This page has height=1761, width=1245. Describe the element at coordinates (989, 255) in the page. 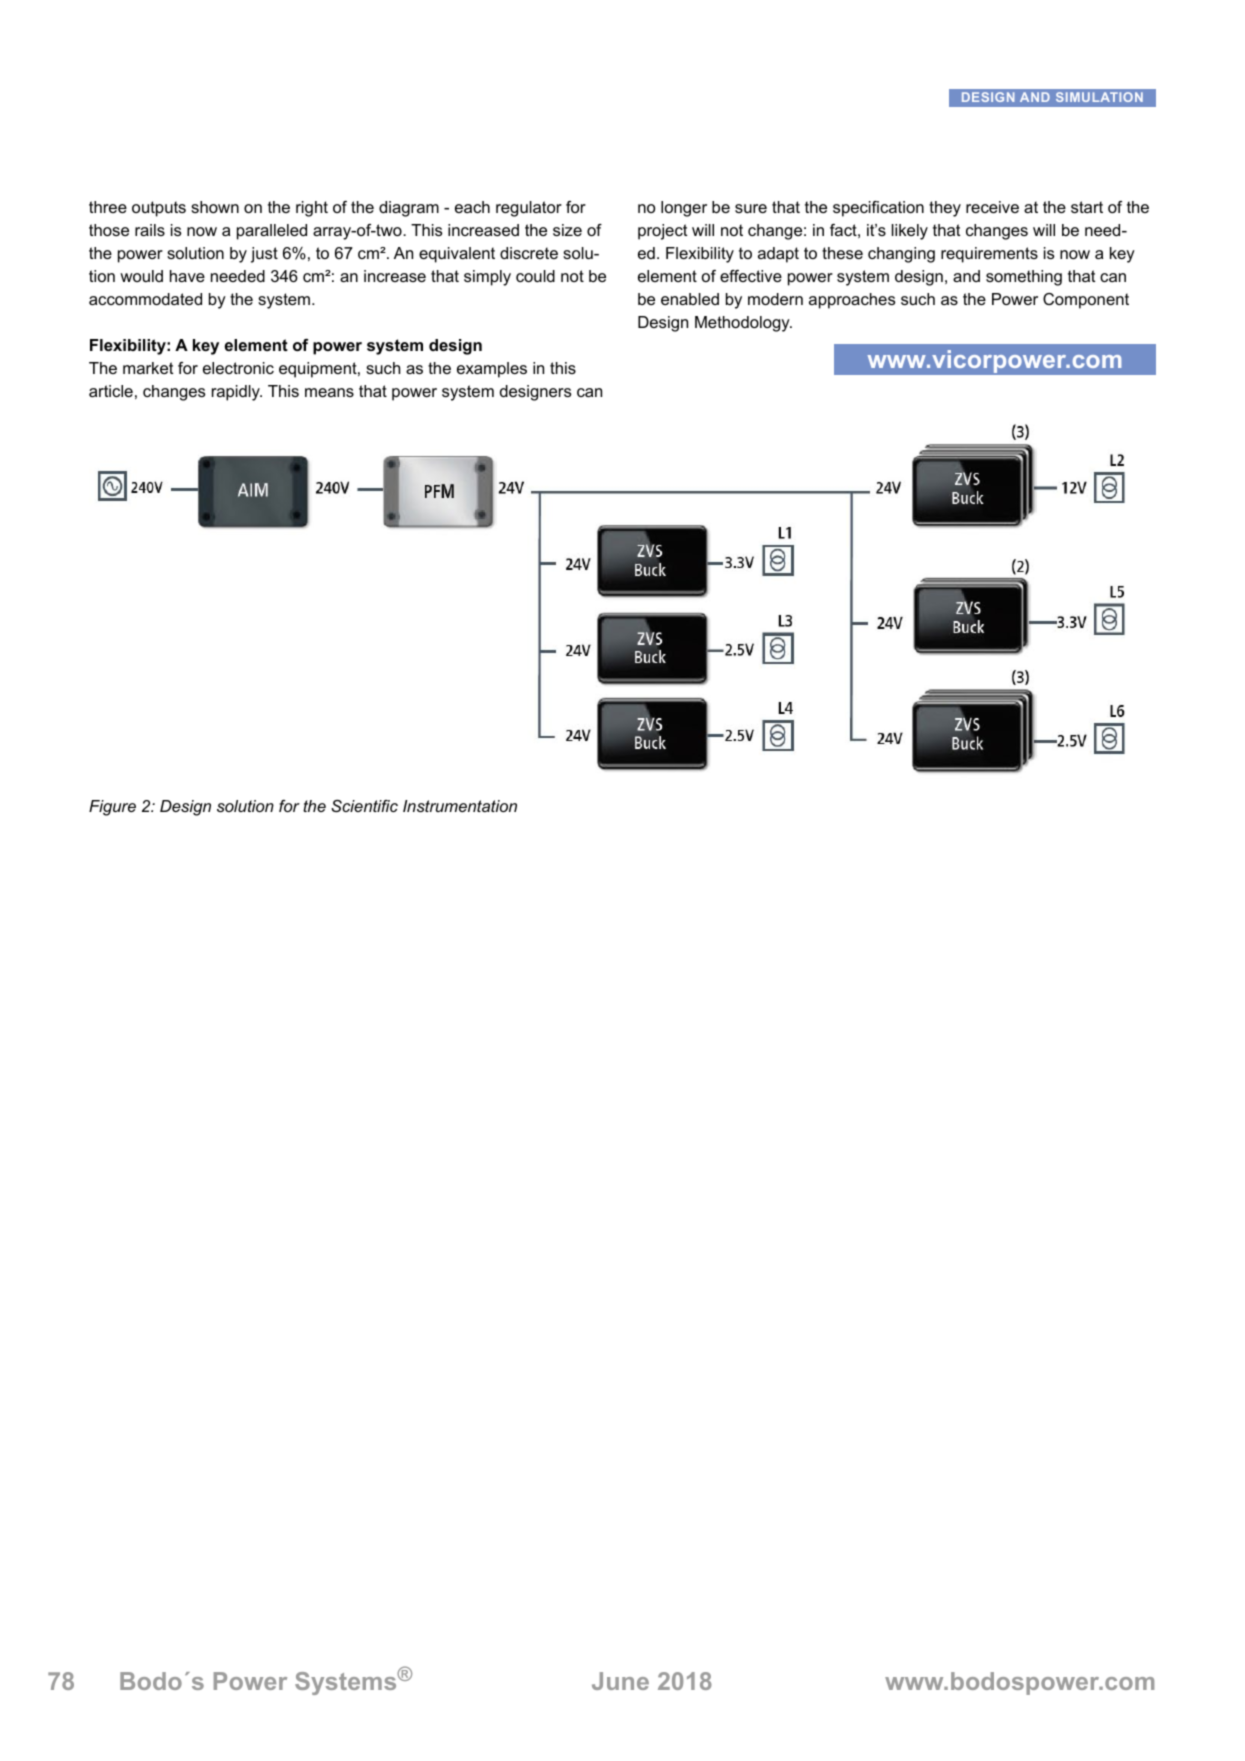

I see `requirements` at that location.
